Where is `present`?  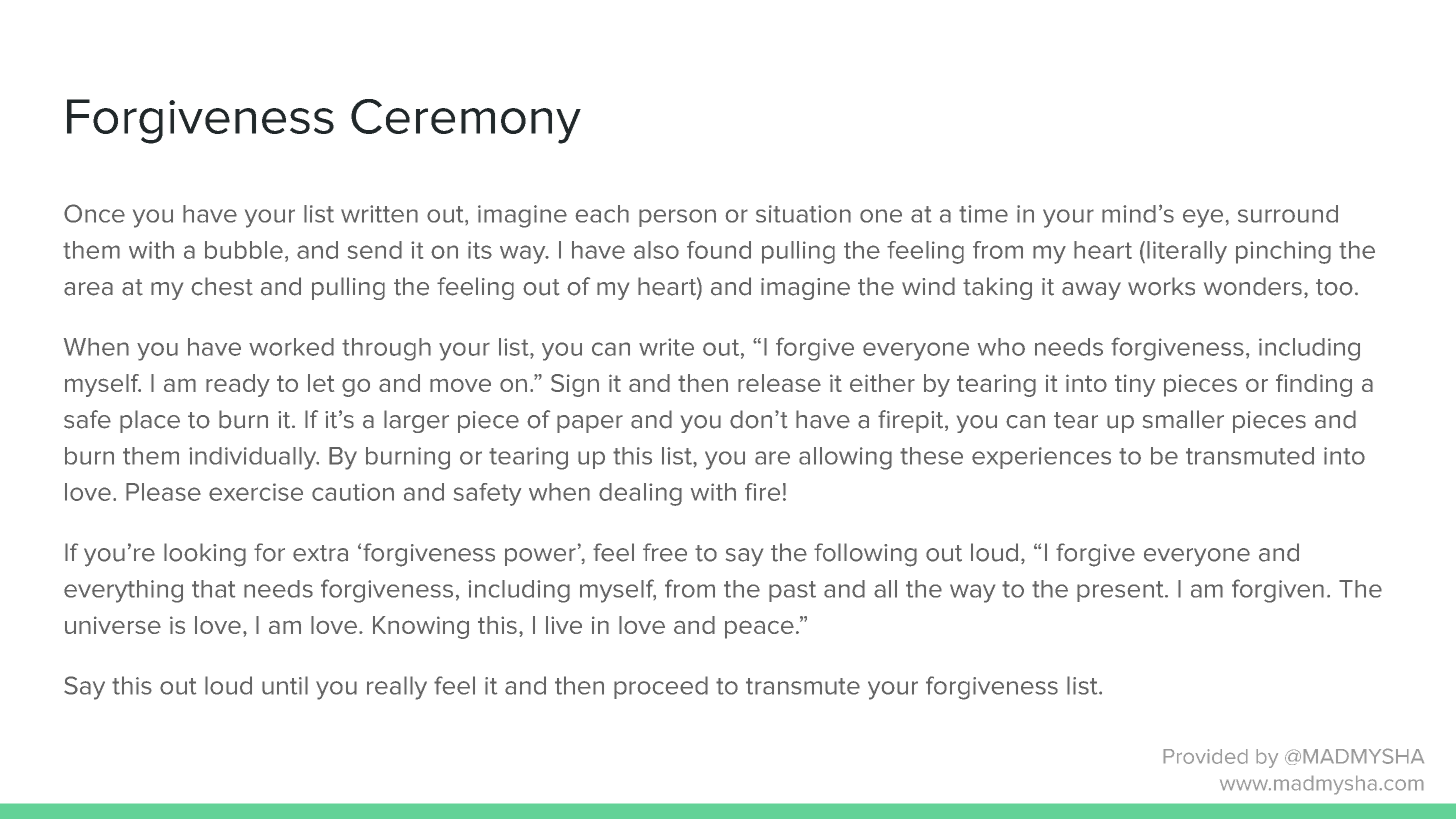
present is located at coordinates (1121, 591).
